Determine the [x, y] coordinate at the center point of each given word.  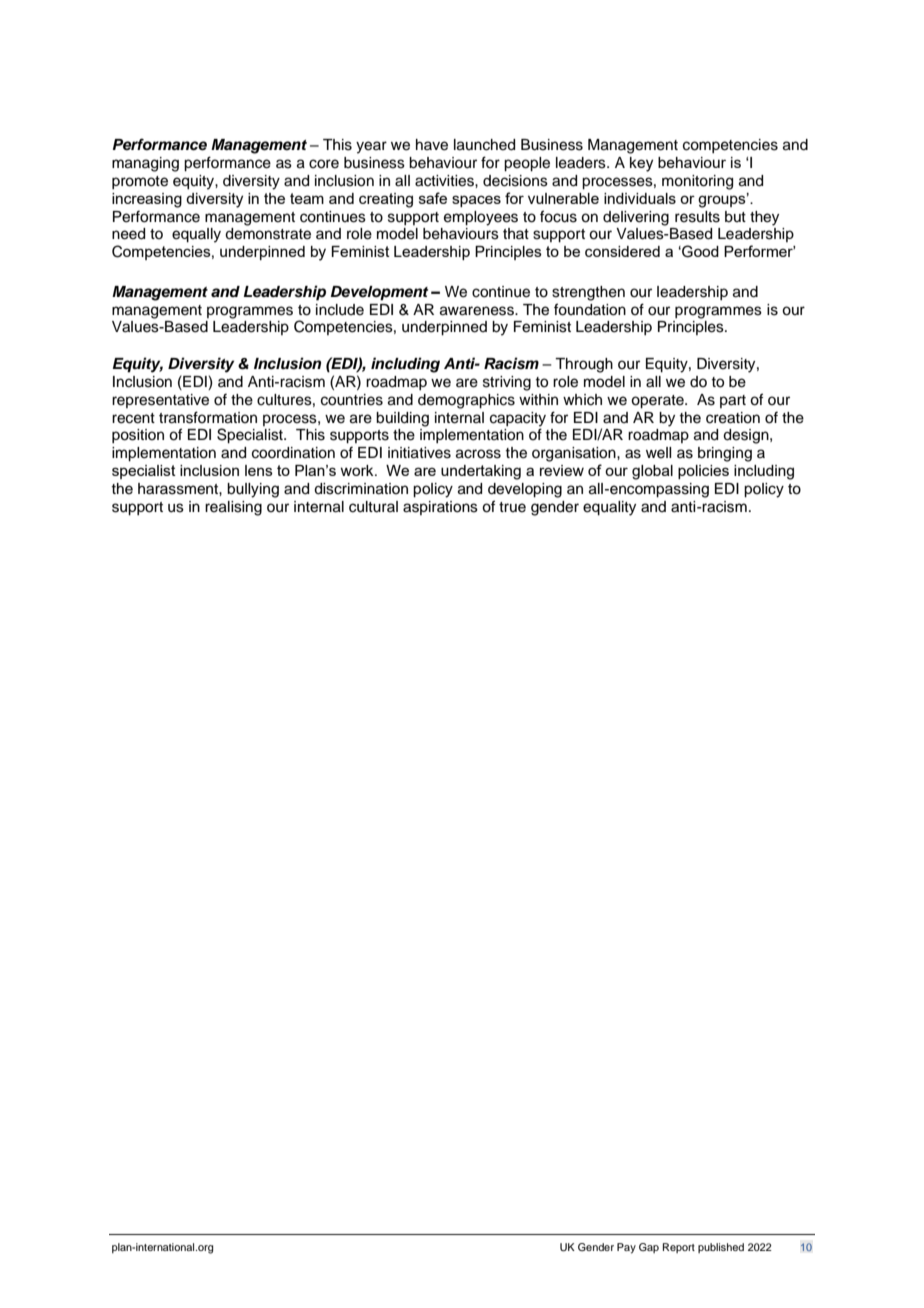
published [721, 1248]
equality [609, 508]
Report [679, 1248]
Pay [626, 1248]
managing [145, 164]
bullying [253, 490]
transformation [208, 417]
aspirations [440, 508]
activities [445, 181]
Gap [649, 1248]
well [658, 453]
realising [233, 508]
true [512, 507]
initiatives [419, 453]
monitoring [697, 182]
